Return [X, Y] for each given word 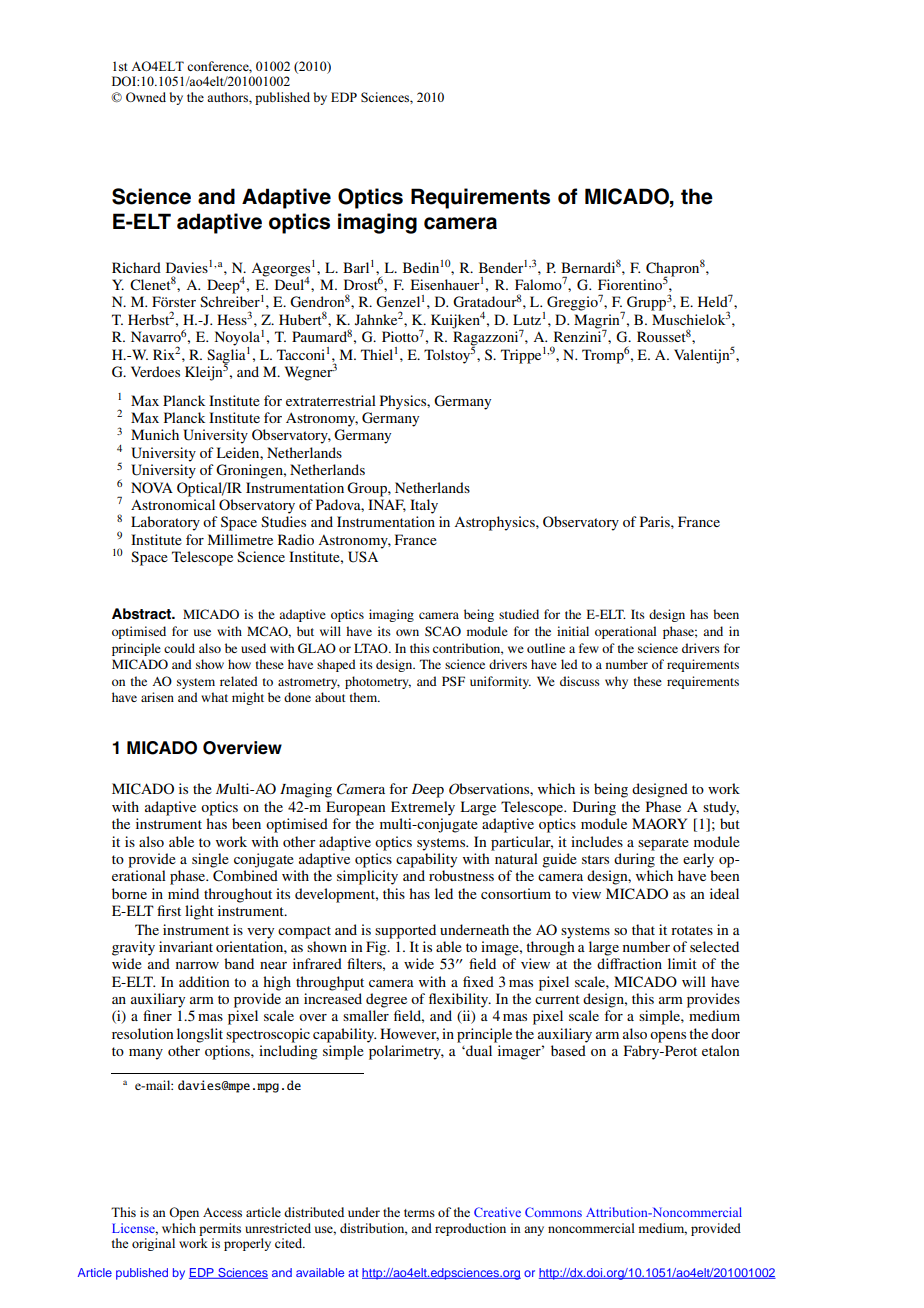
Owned [146, 97]
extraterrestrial [331, 400]
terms [419, 1213]
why [616, 682]
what [214, 697]
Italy [424, 506]
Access [222, 1212]
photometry [378, 682]
